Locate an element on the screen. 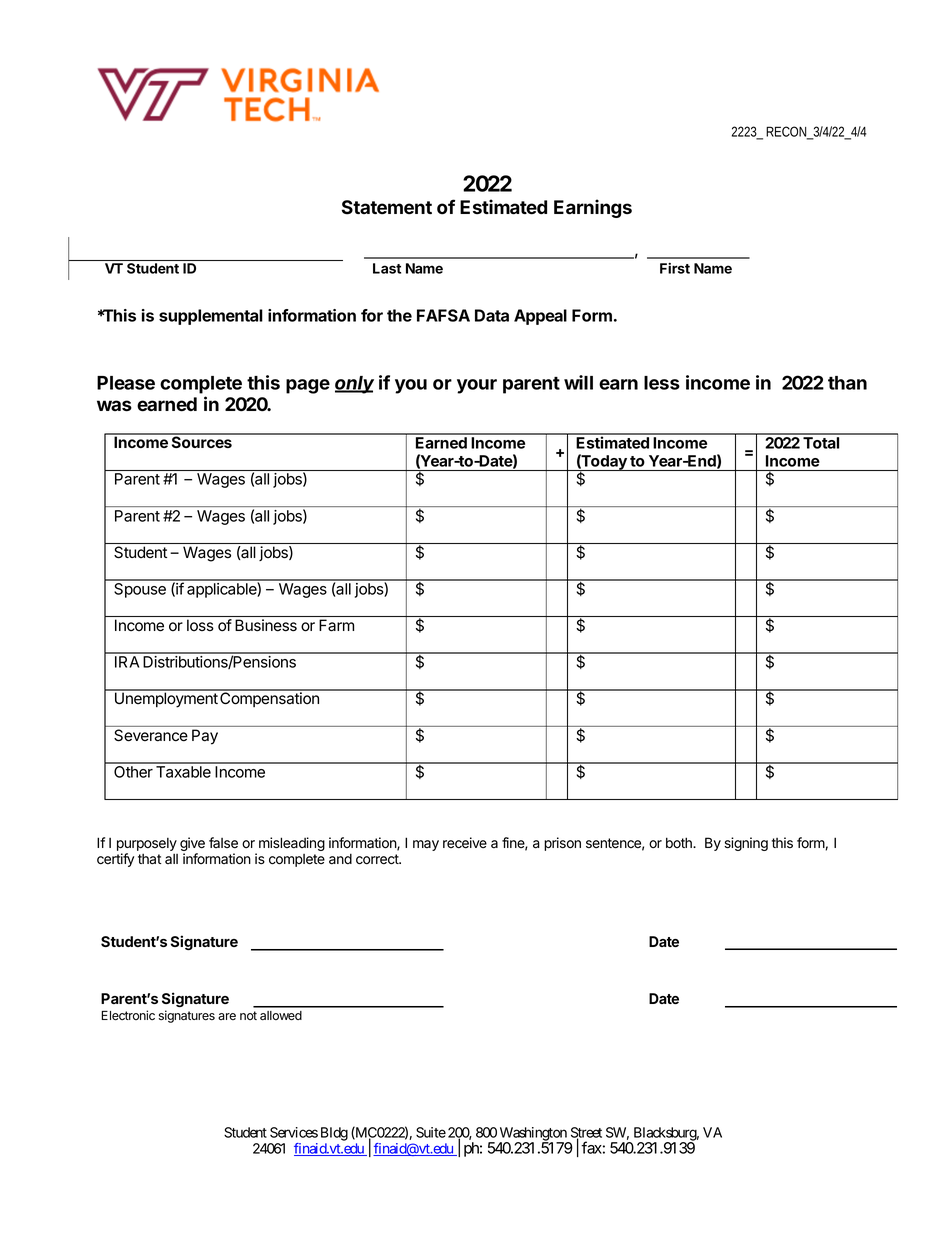 The image size is (952, 1233). your is located at coordinates (477, 386).
